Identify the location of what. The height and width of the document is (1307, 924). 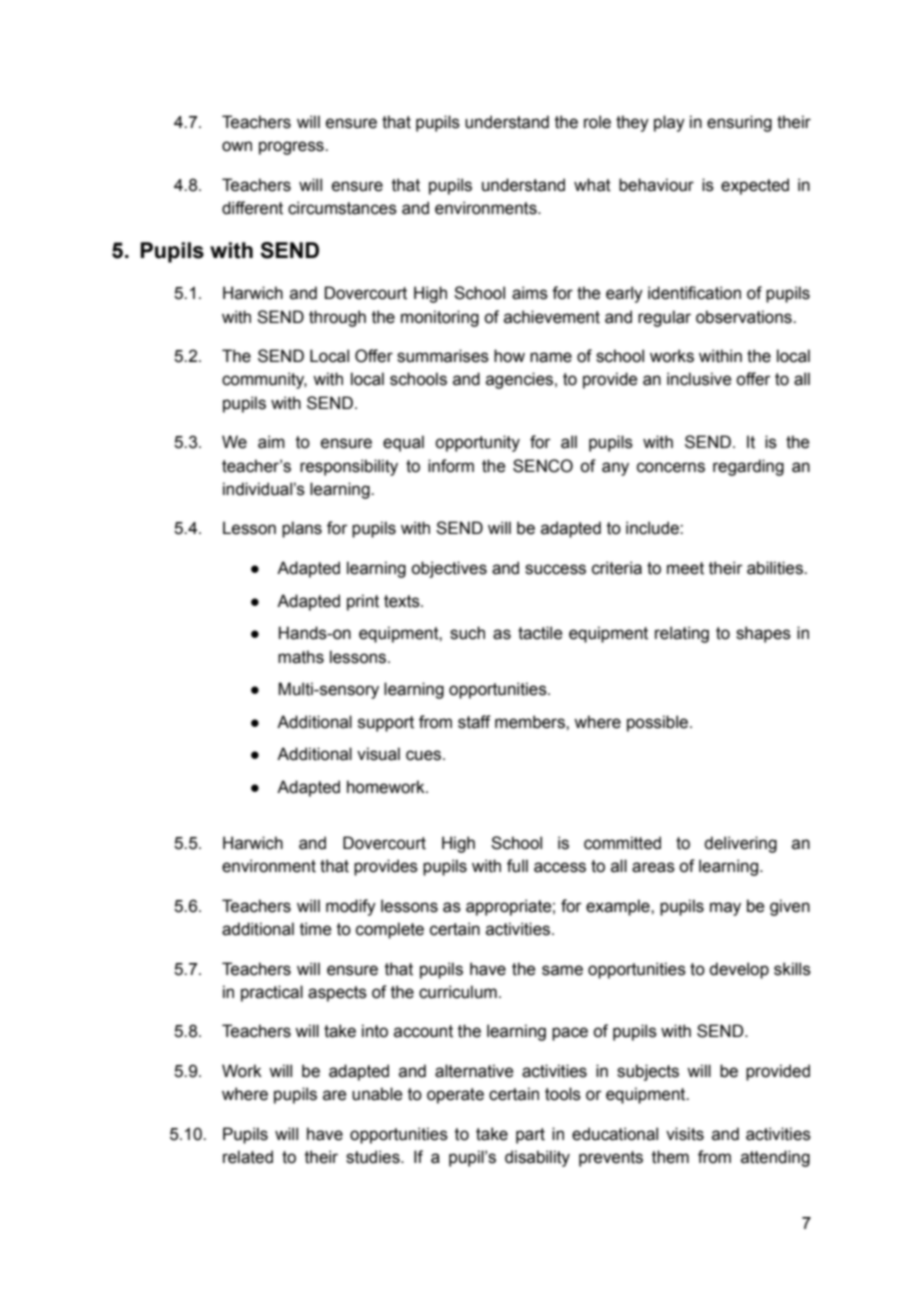
(592, 185).
